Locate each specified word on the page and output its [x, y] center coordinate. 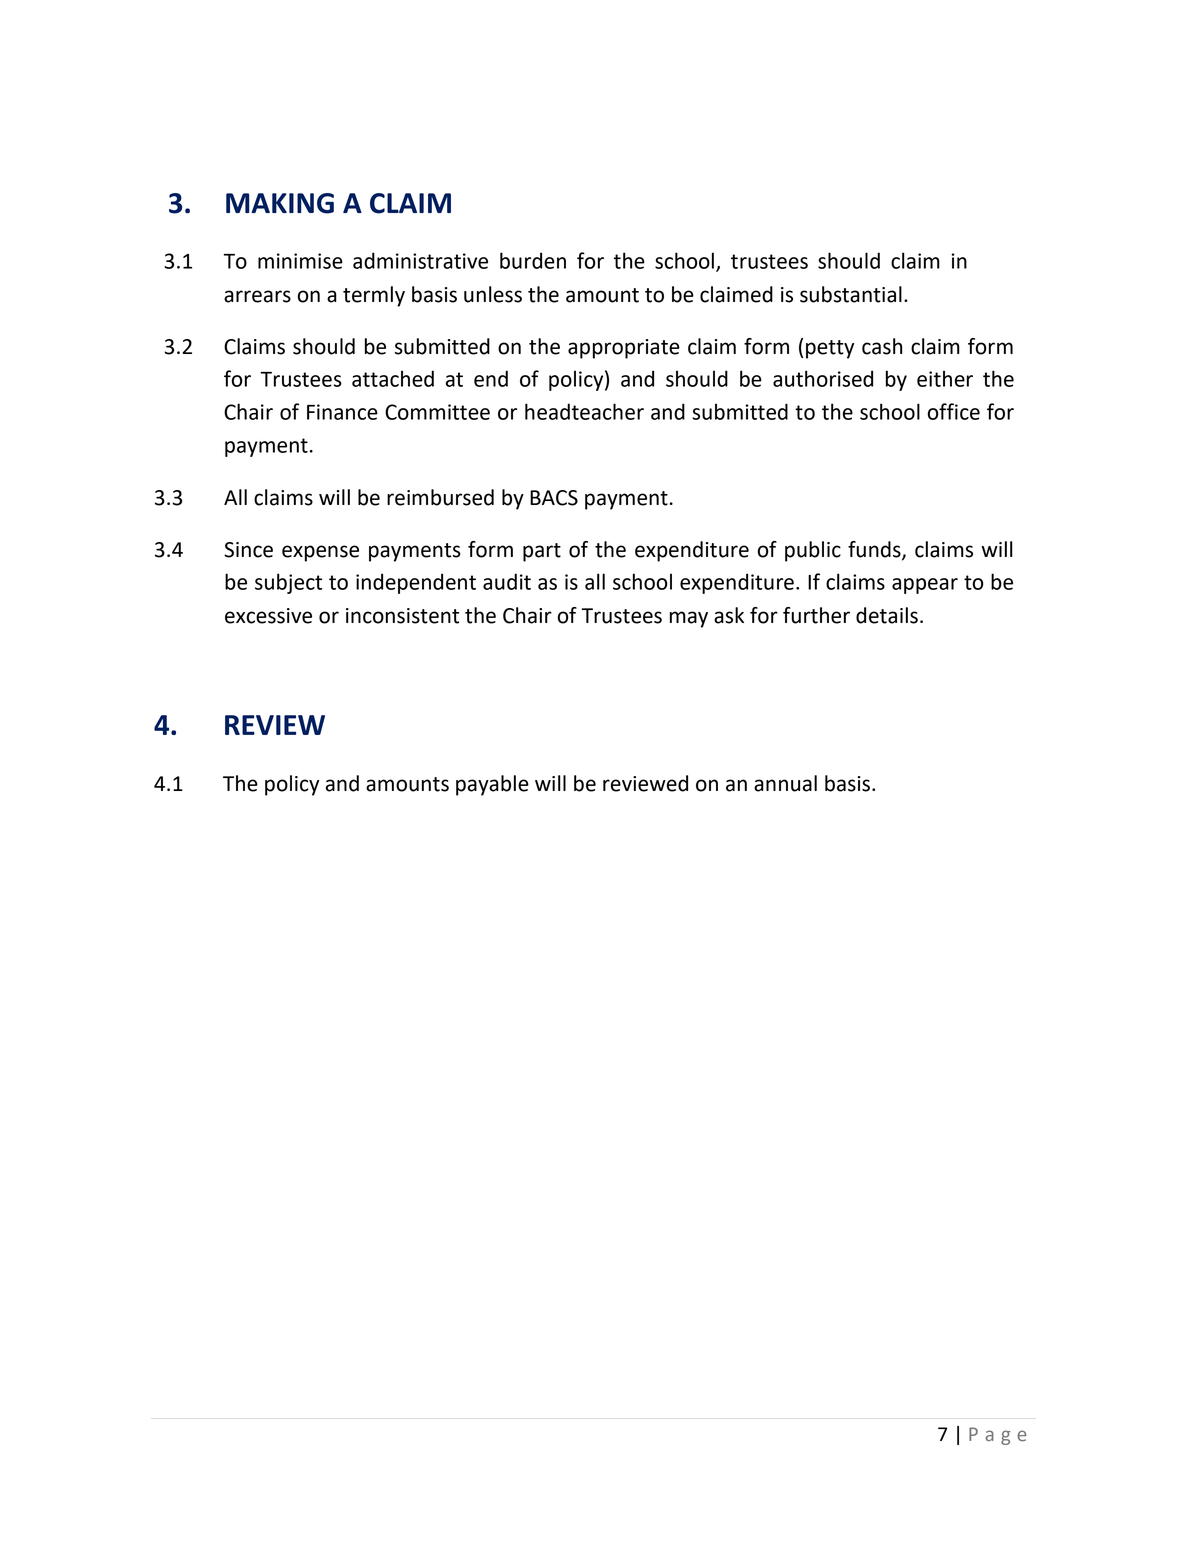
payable [492, 785]
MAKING [280, 203]
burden [533, 260]
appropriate [624, 349]
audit [507, 581]
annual [785, 783]
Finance [342, 412]
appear [925, 586]
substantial [851, 294]
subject [288, 583]
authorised [823, 378]
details [887, 615]
